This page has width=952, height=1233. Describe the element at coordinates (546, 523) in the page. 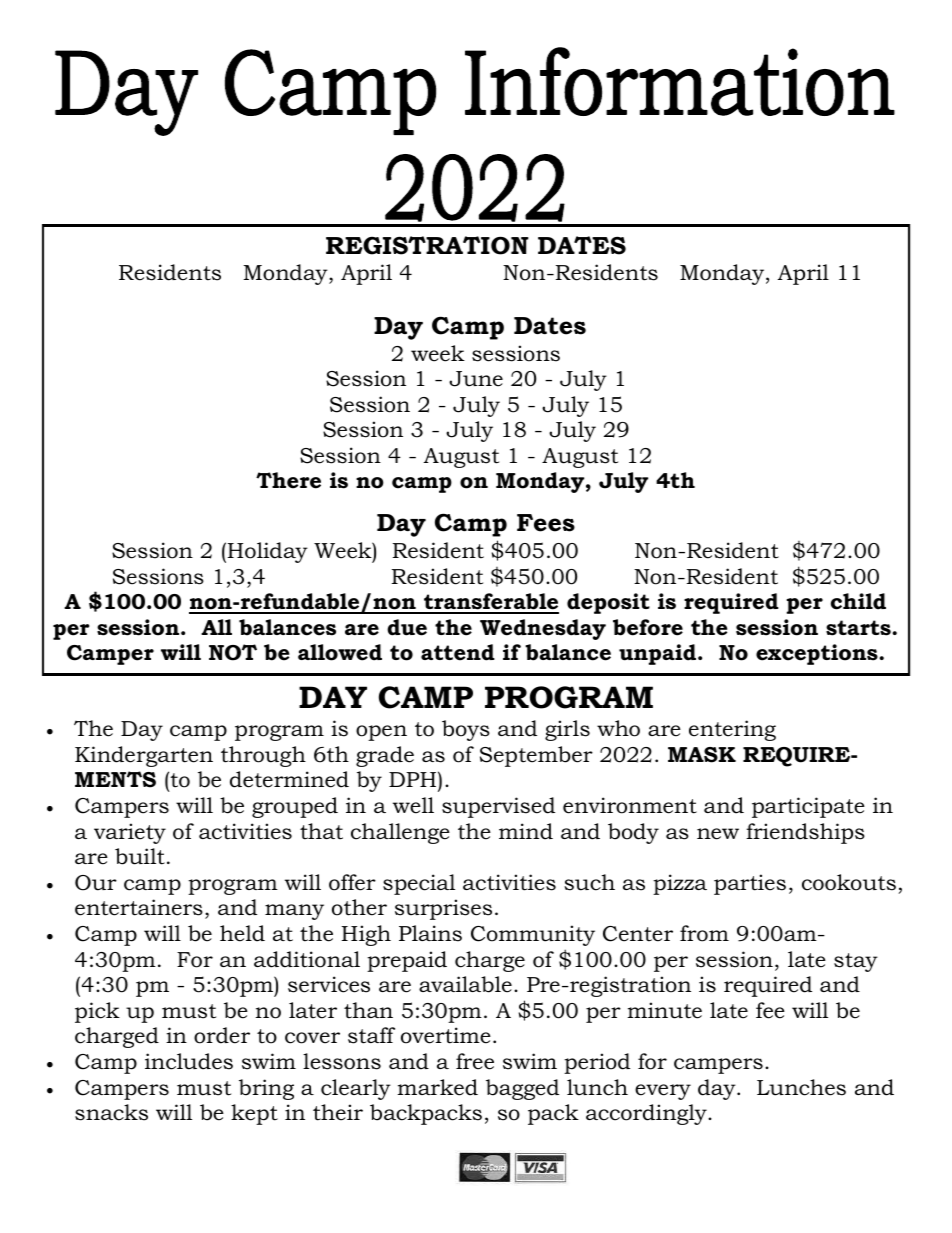

I see `Fees` at that location.
